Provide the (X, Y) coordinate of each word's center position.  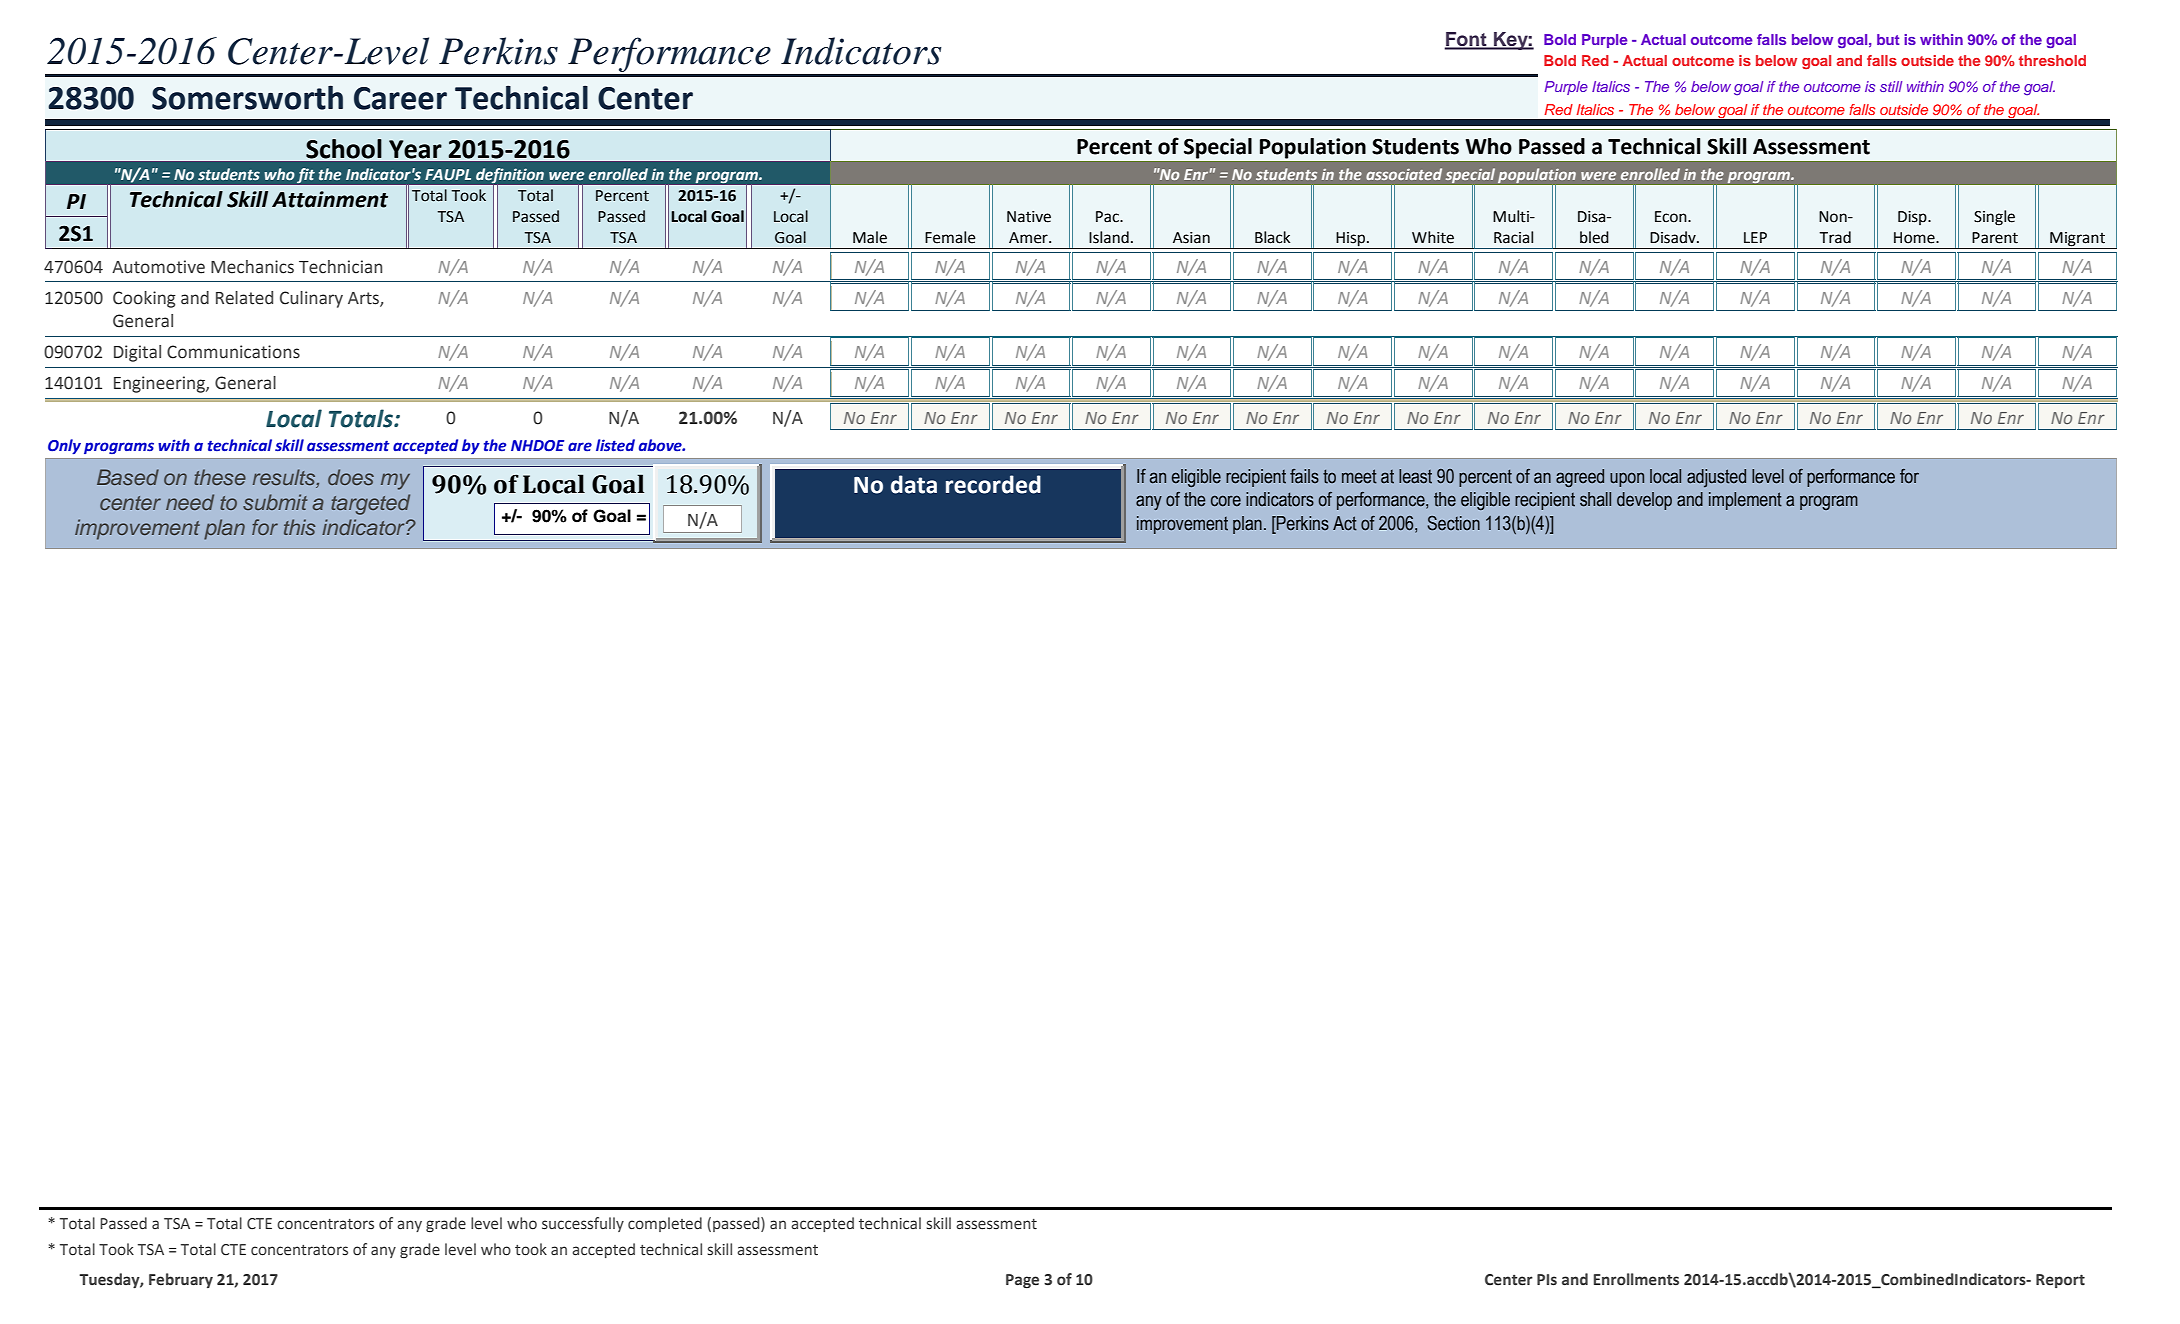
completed (665, 1224)
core (1226, 501)
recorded (993, 484)
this (300, 527)
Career (400, 98)
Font (1466, 40)
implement (1745, 501)
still (1891, 86)
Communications (233, 352)
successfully (583, 1224)
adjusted (1716, 478)
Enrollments (1636, 1279)
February (181, 1280)
